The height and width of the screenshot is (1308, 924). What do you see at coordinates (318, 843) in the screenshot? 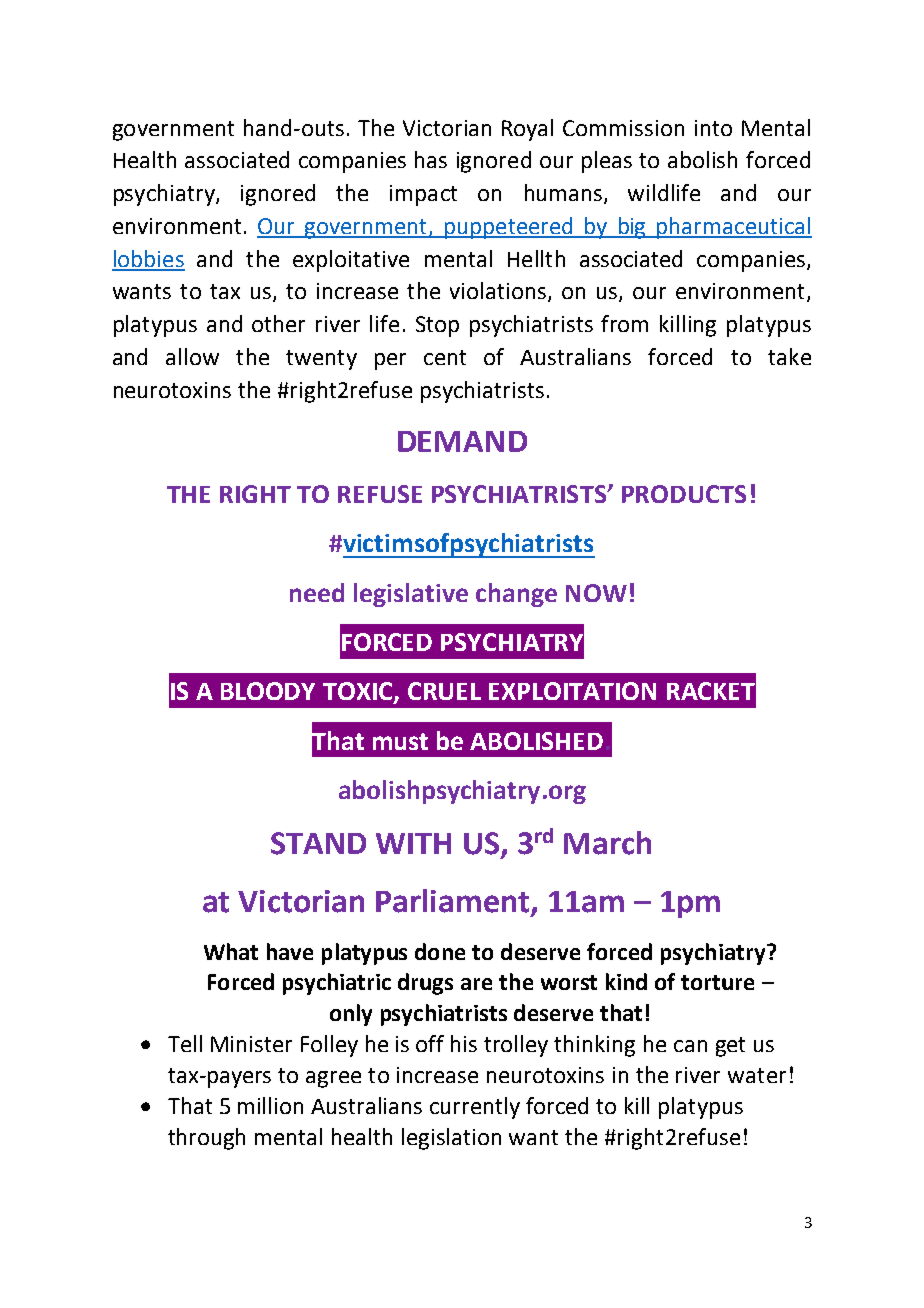
I see `STAND` at bounding box center [318, 843].
